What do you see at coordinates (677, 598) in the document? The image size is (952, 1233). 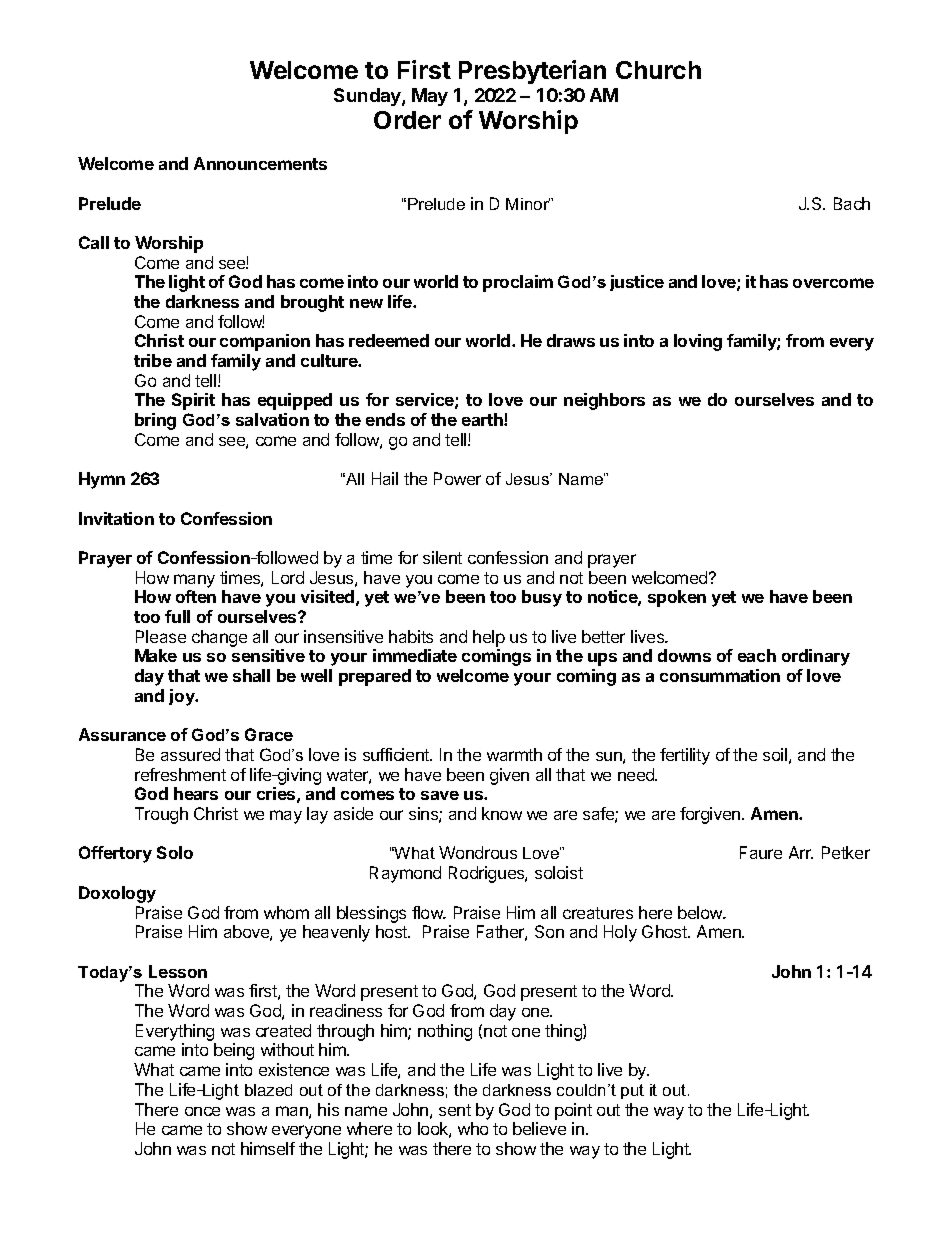 I see `spoken` at bounding box center [677, 598].
